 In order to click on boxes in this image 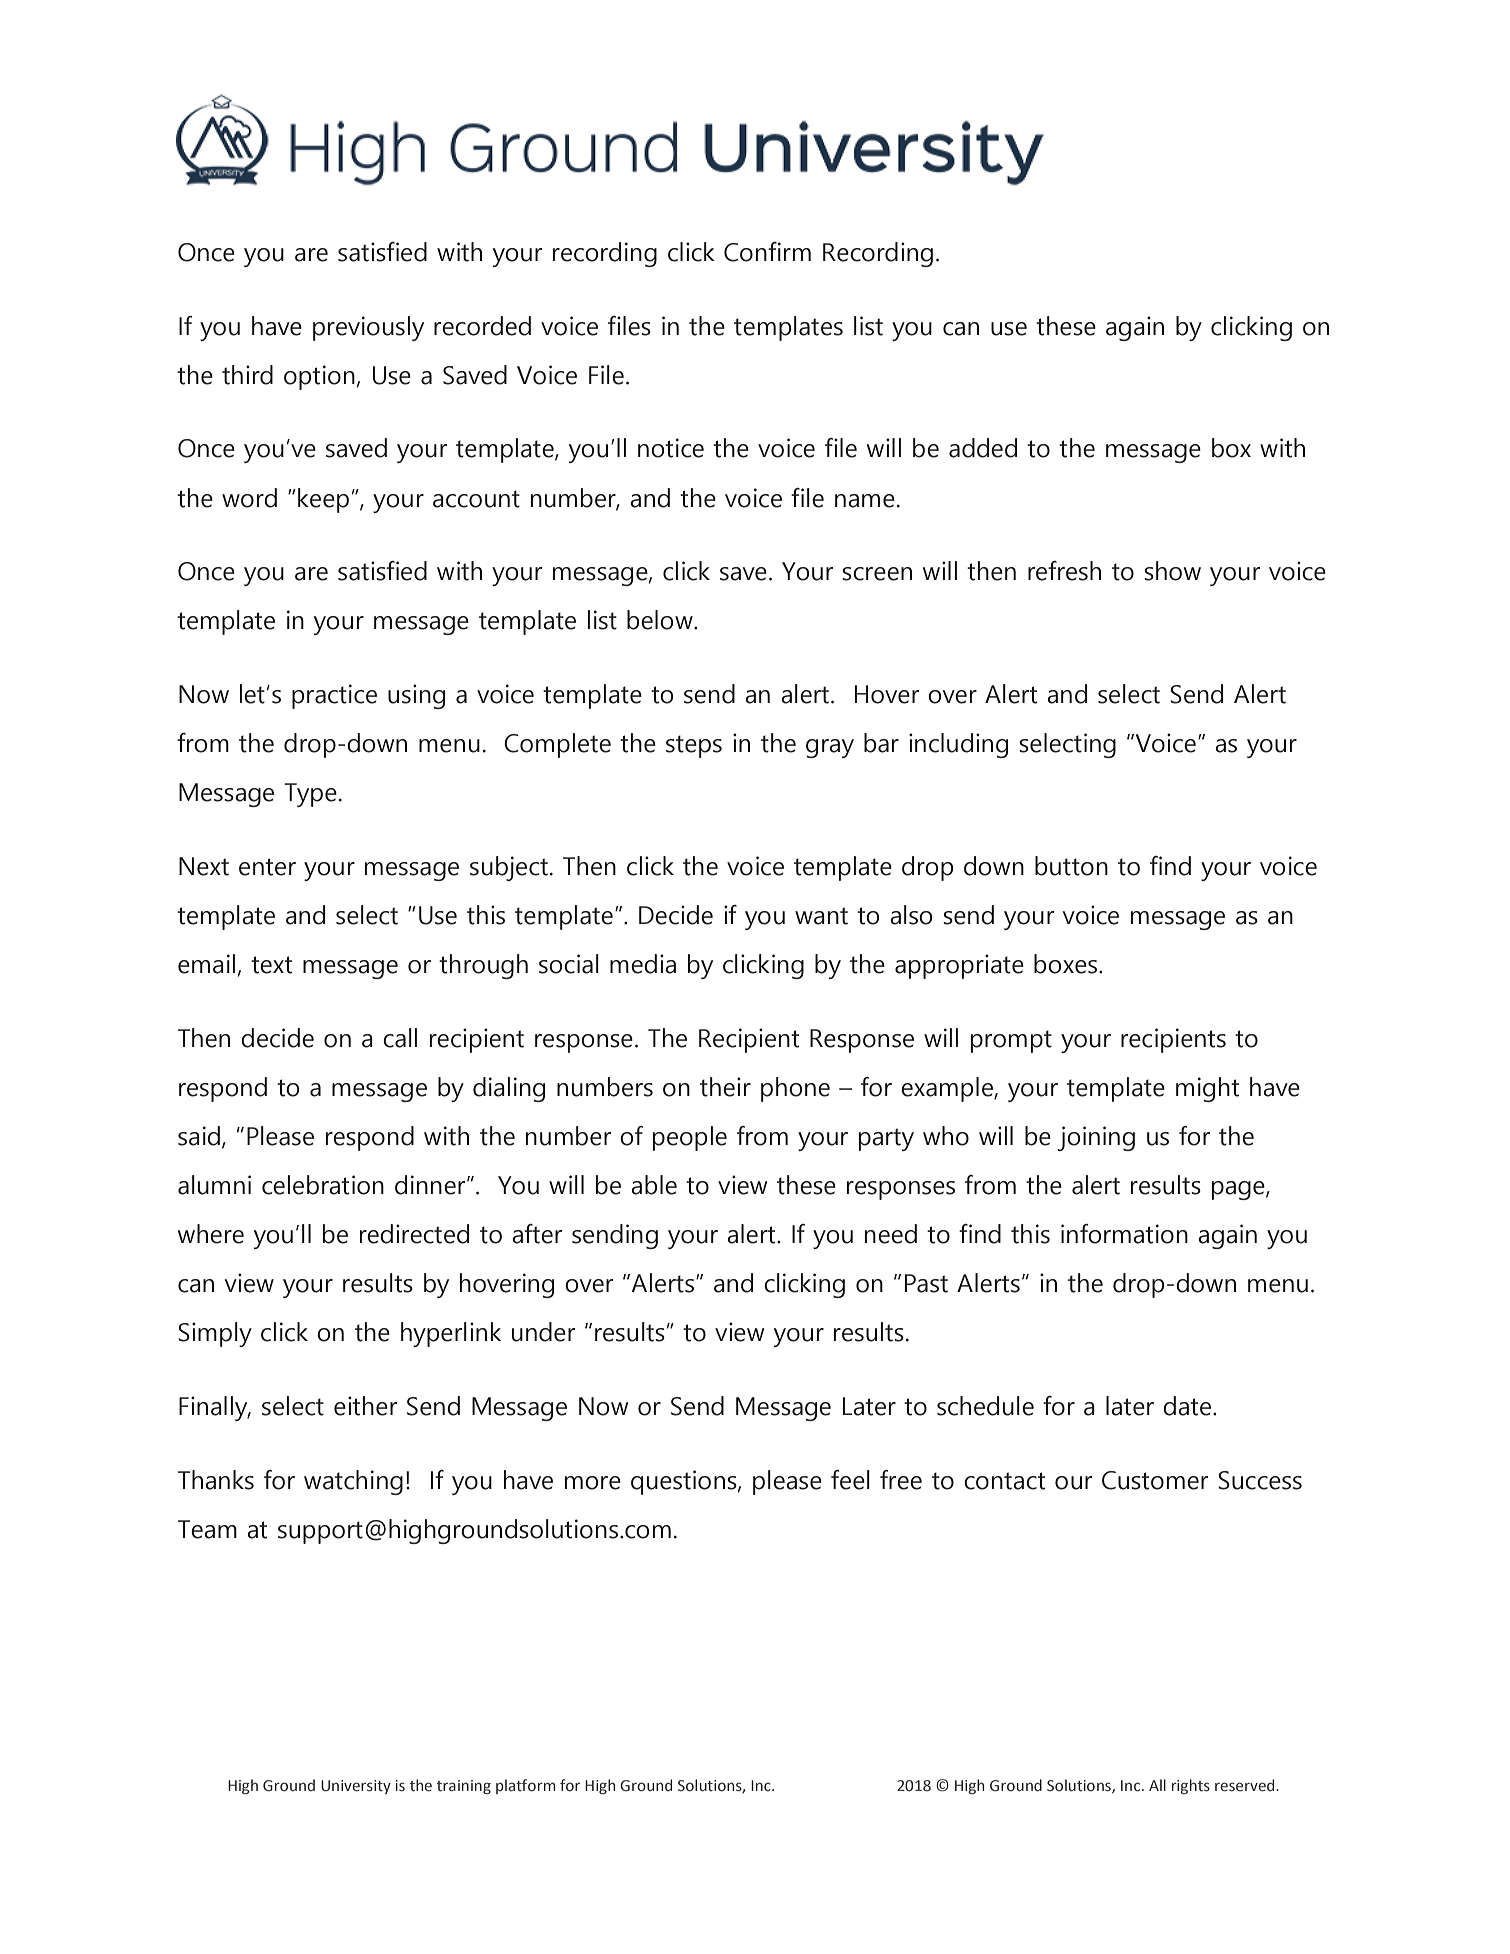, I will do `click(1067, 964)`.
